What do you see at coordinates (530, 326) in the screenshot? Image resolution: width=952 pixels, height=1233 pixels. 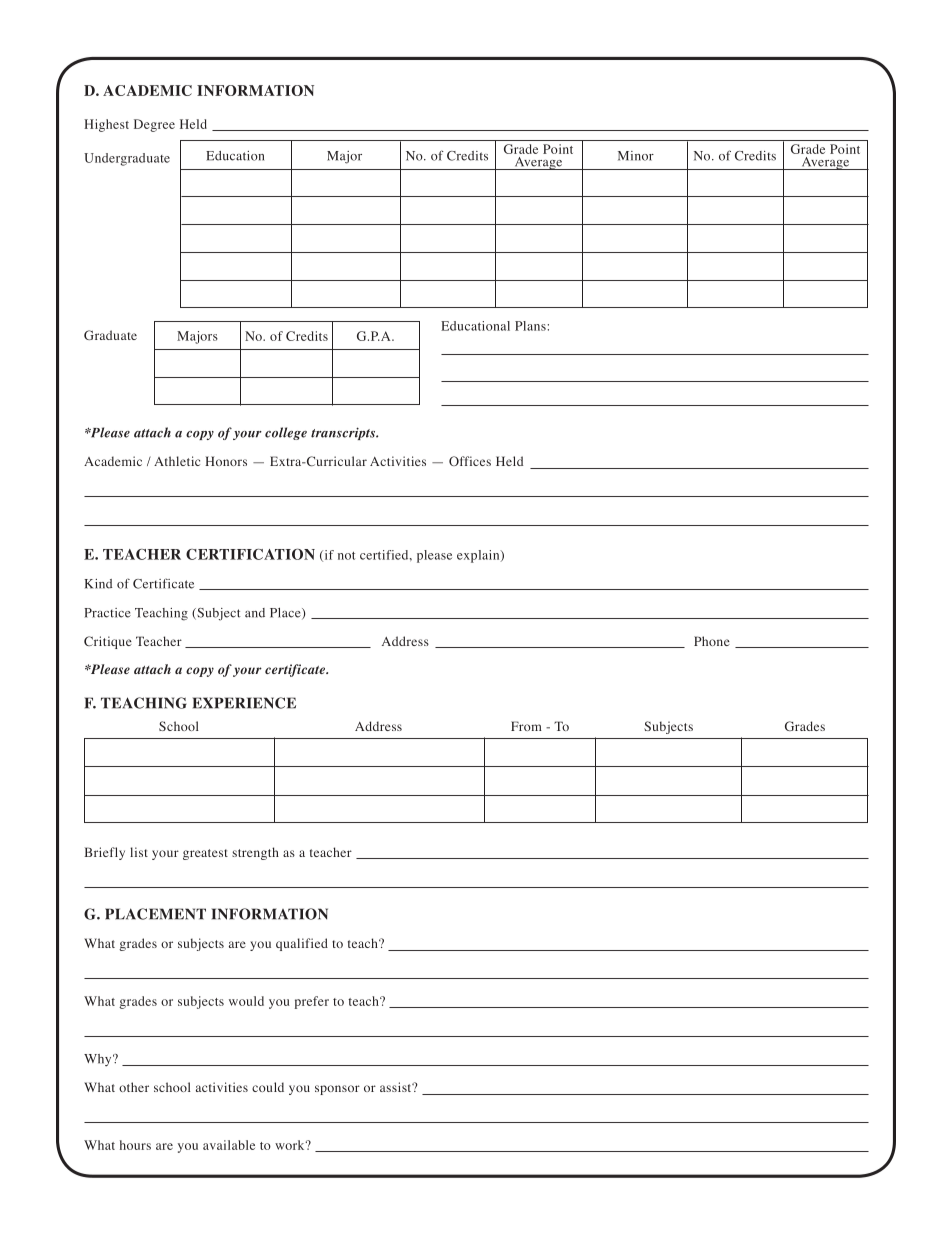 I see `Plans` at bounding box center [530, 326].
